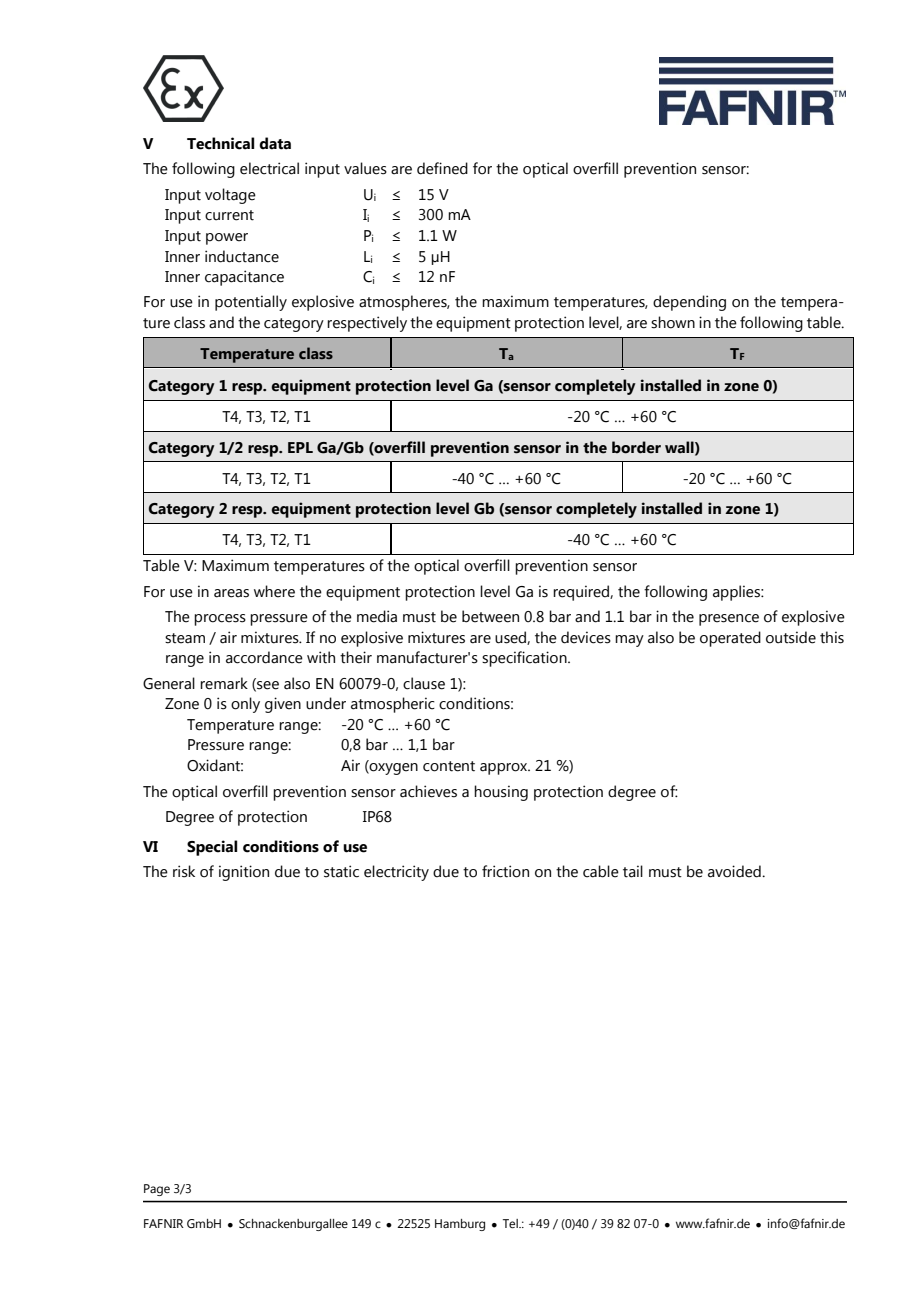  What do you see at coordinates (735, 871) in the document?
I see `avoided` at bounding box center [735, 871].
